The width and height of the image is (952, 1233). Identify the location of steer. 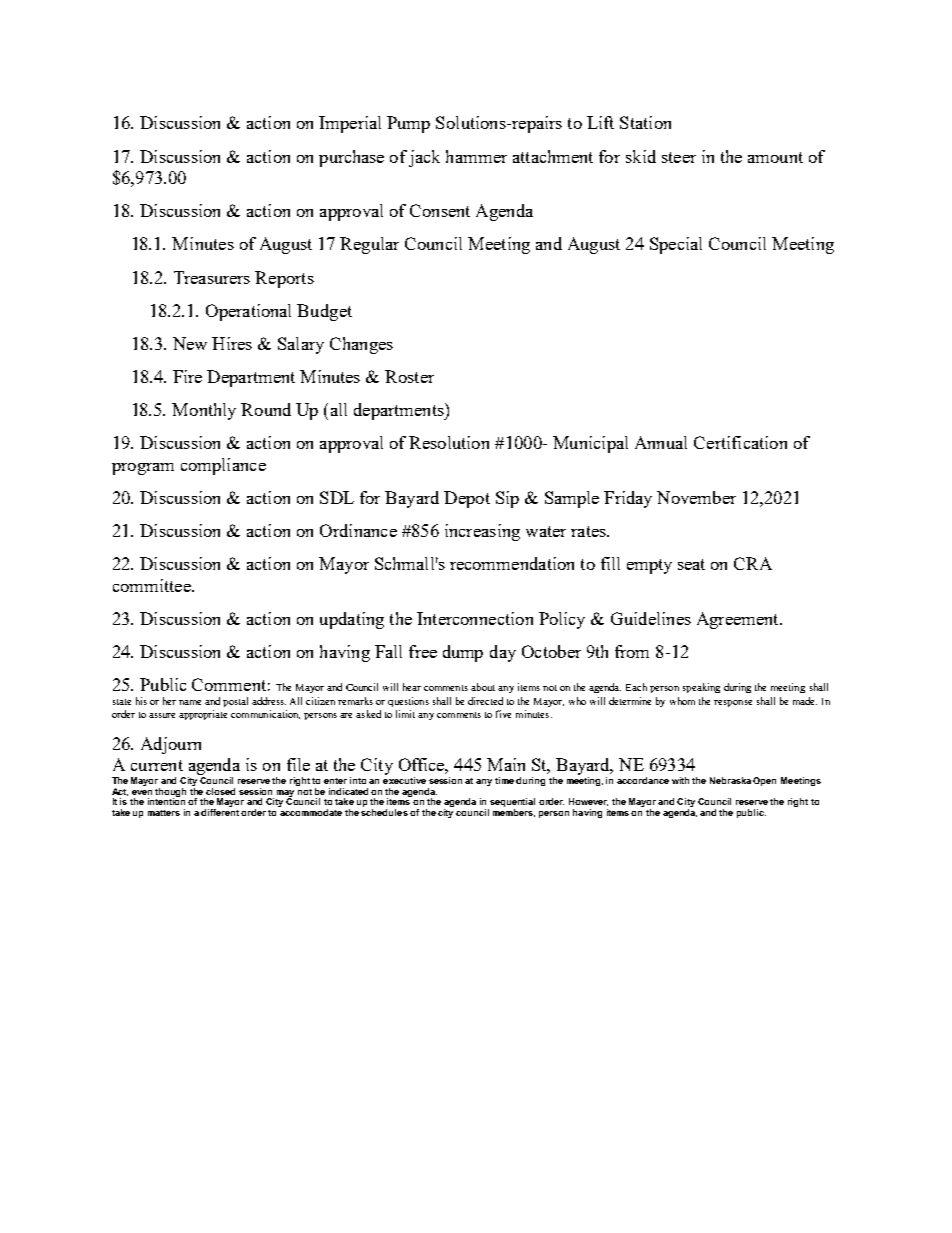
(679, 157).
